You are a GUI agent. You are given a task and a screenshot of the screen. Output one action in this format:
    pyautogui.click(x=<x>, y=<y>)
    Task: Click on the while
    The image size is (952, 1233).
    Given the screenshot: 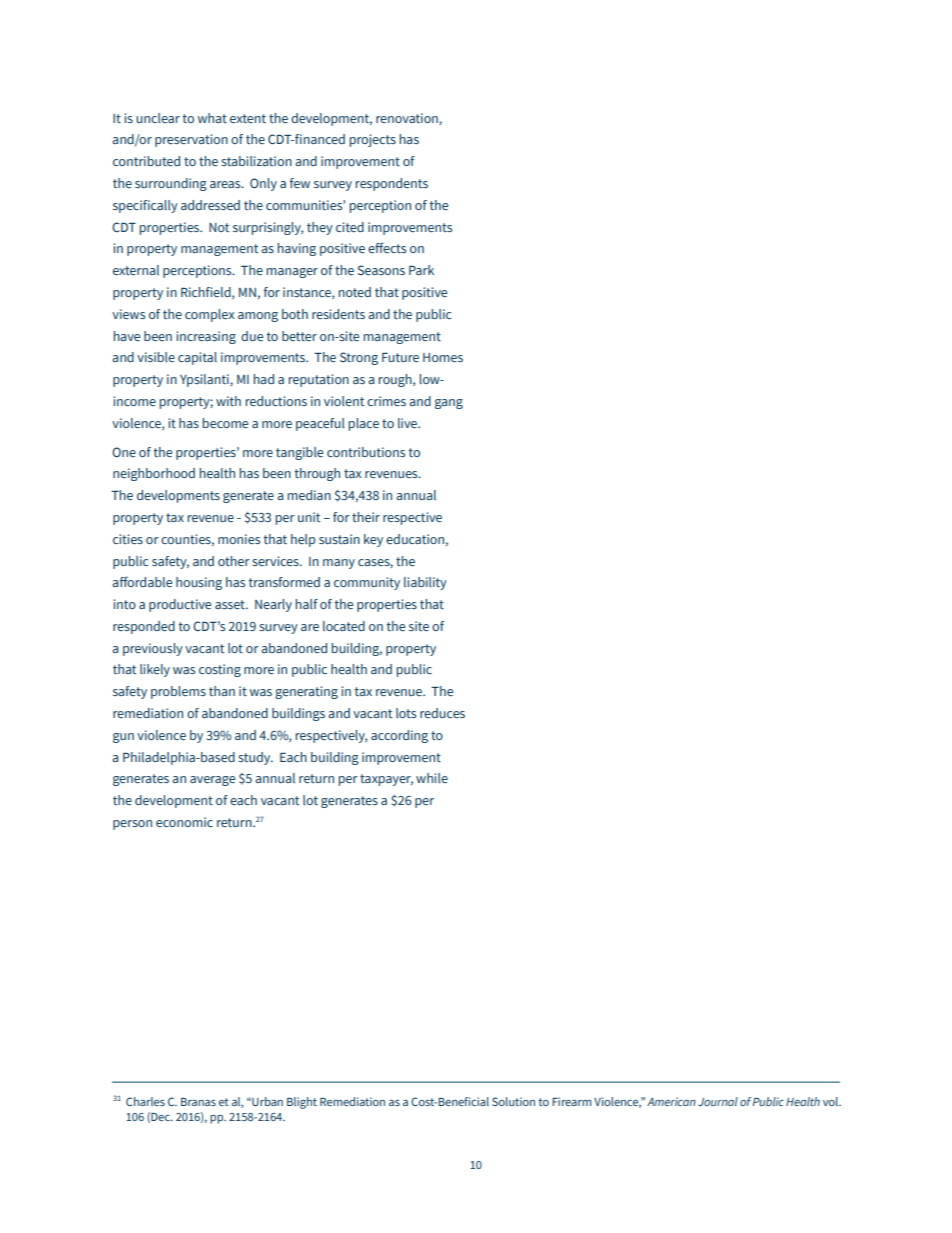 What is the action you would take?
    pyautogui.click(x=432, y=778)
